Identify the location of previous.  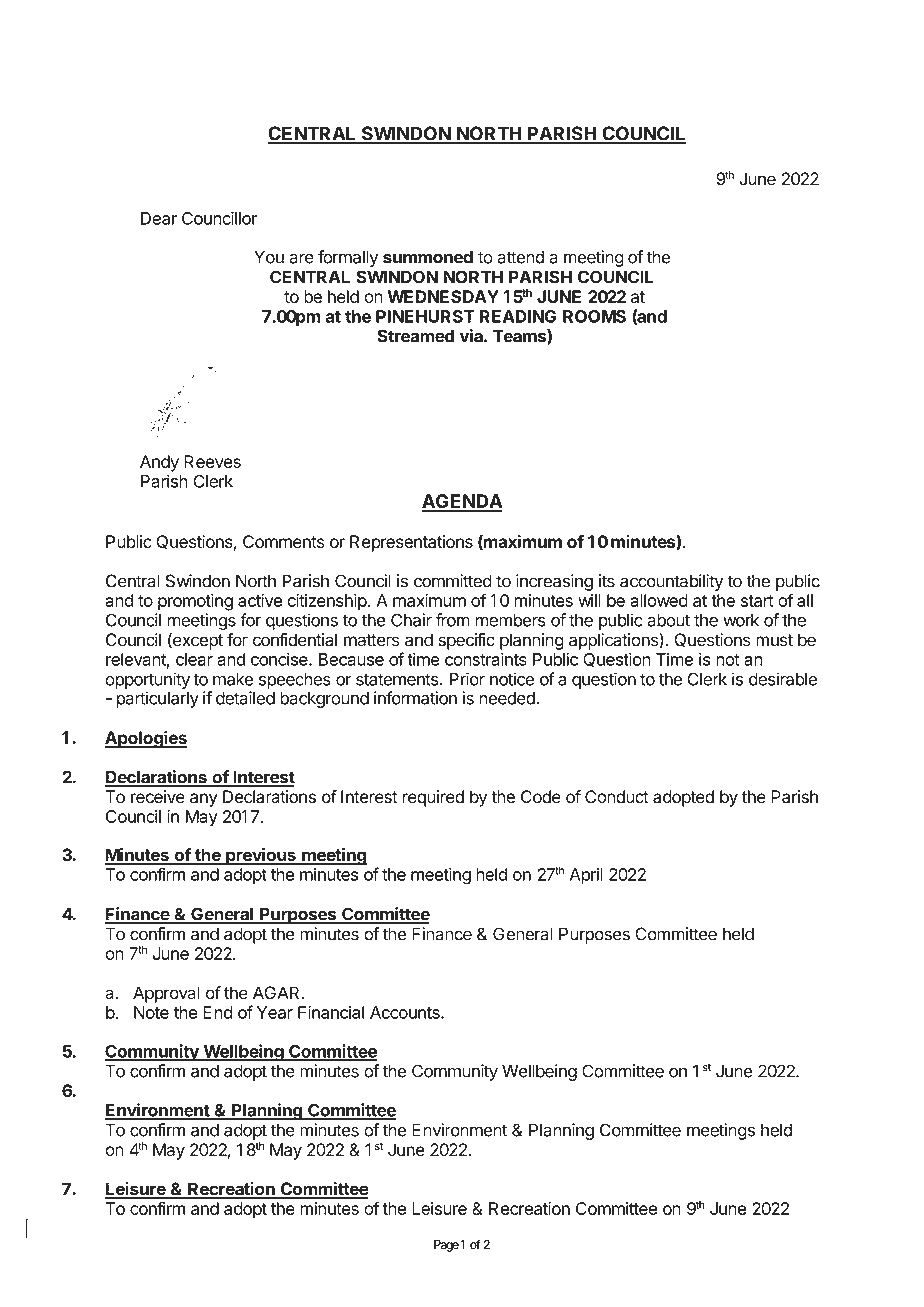
(261, 856).
